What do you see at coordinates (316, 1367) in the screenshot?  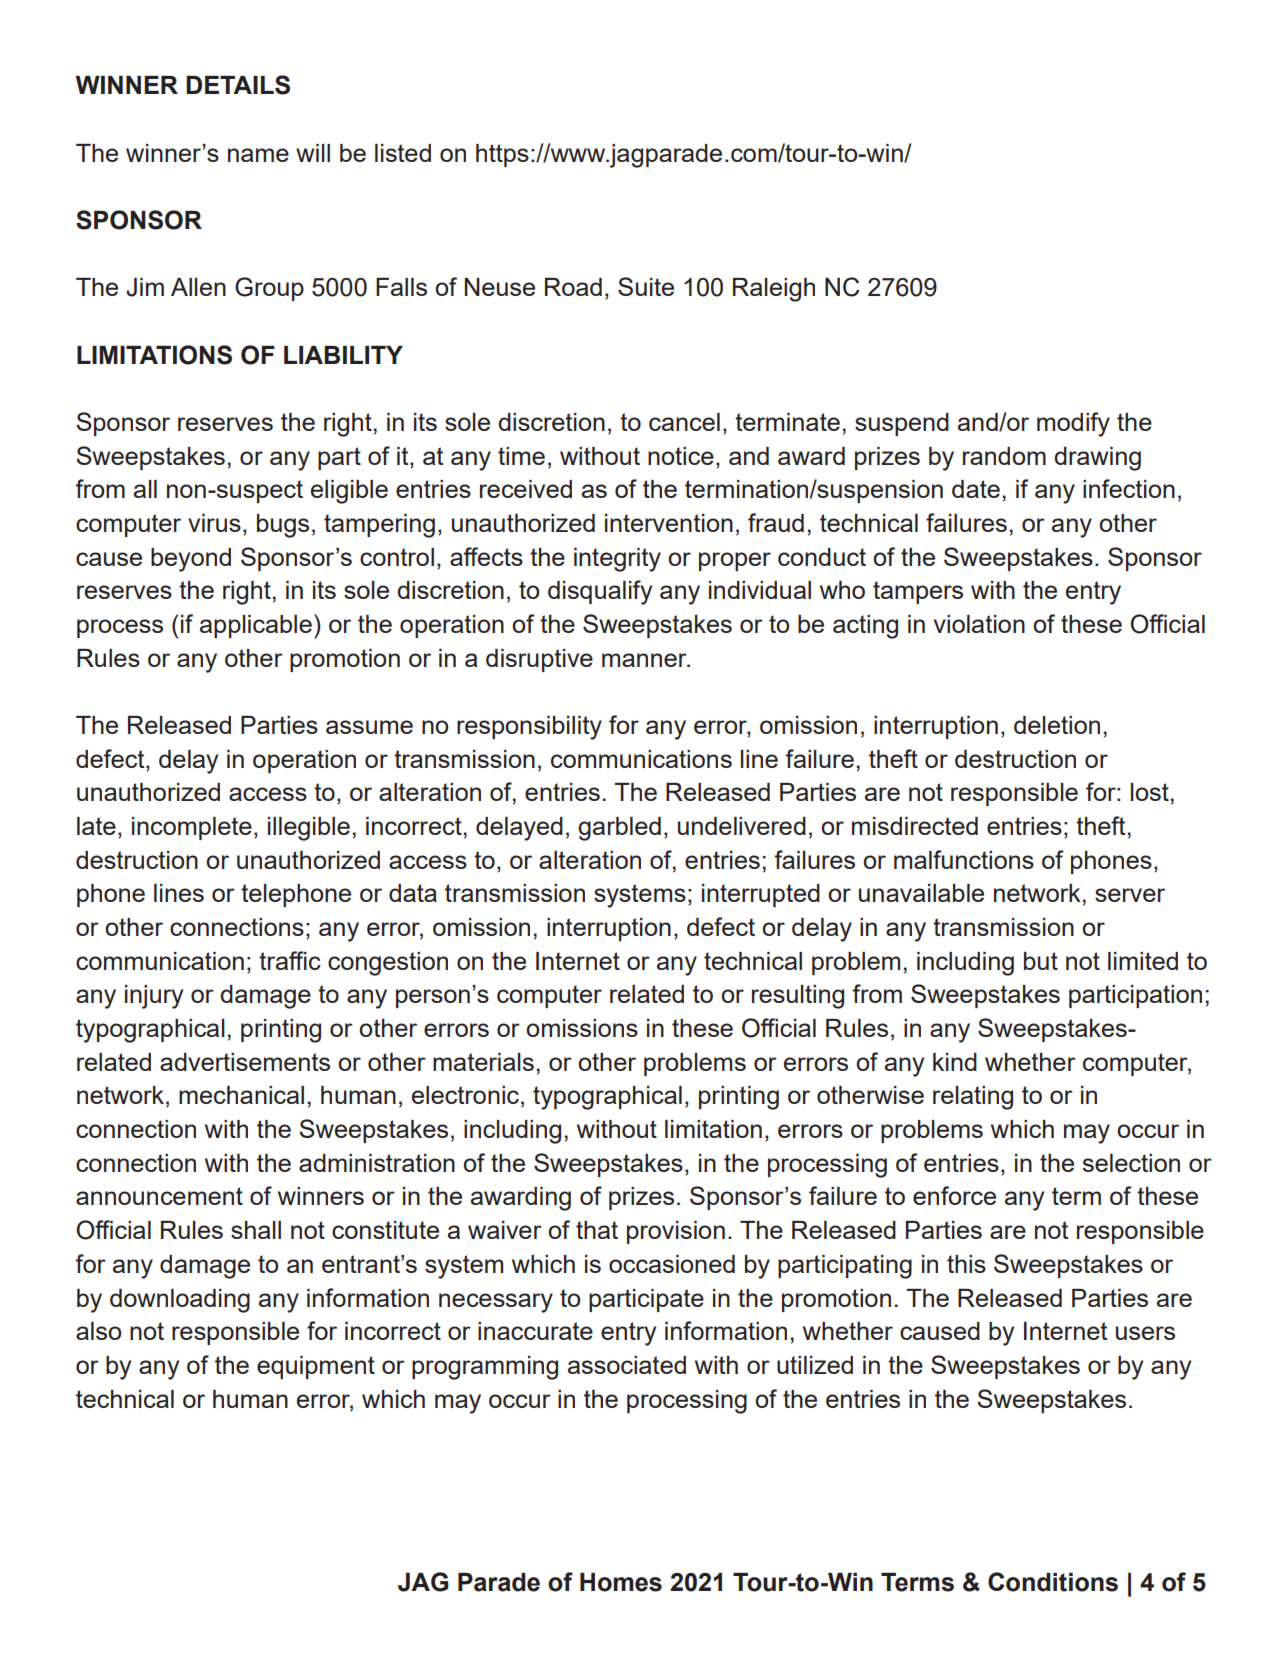 I see `equipment` at bounding box center [316, 1367].
